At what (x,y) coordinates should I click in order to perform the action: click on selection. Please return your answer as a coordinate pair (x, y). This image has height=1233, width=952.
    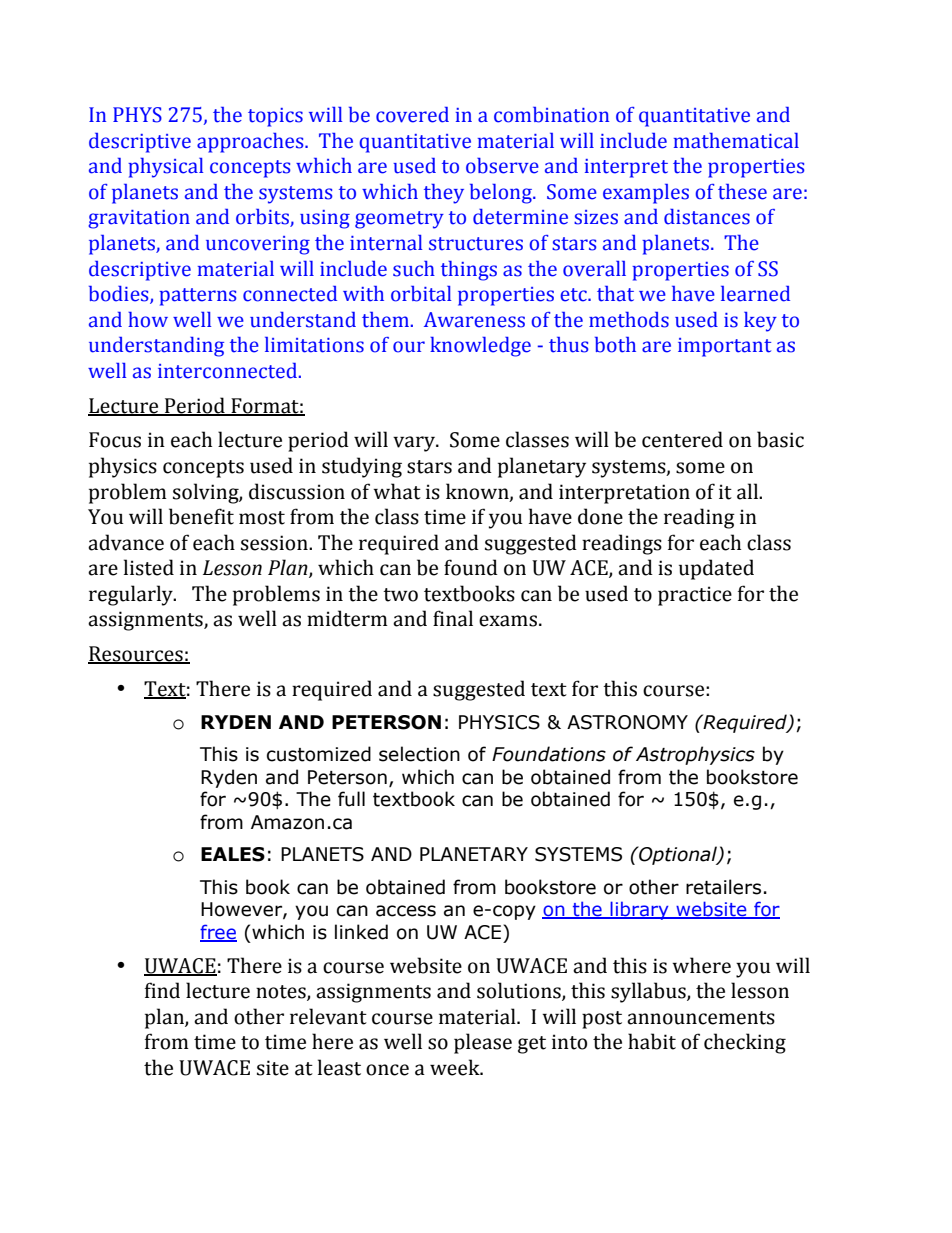
    Looking at the image, I should click on (419, 754).
